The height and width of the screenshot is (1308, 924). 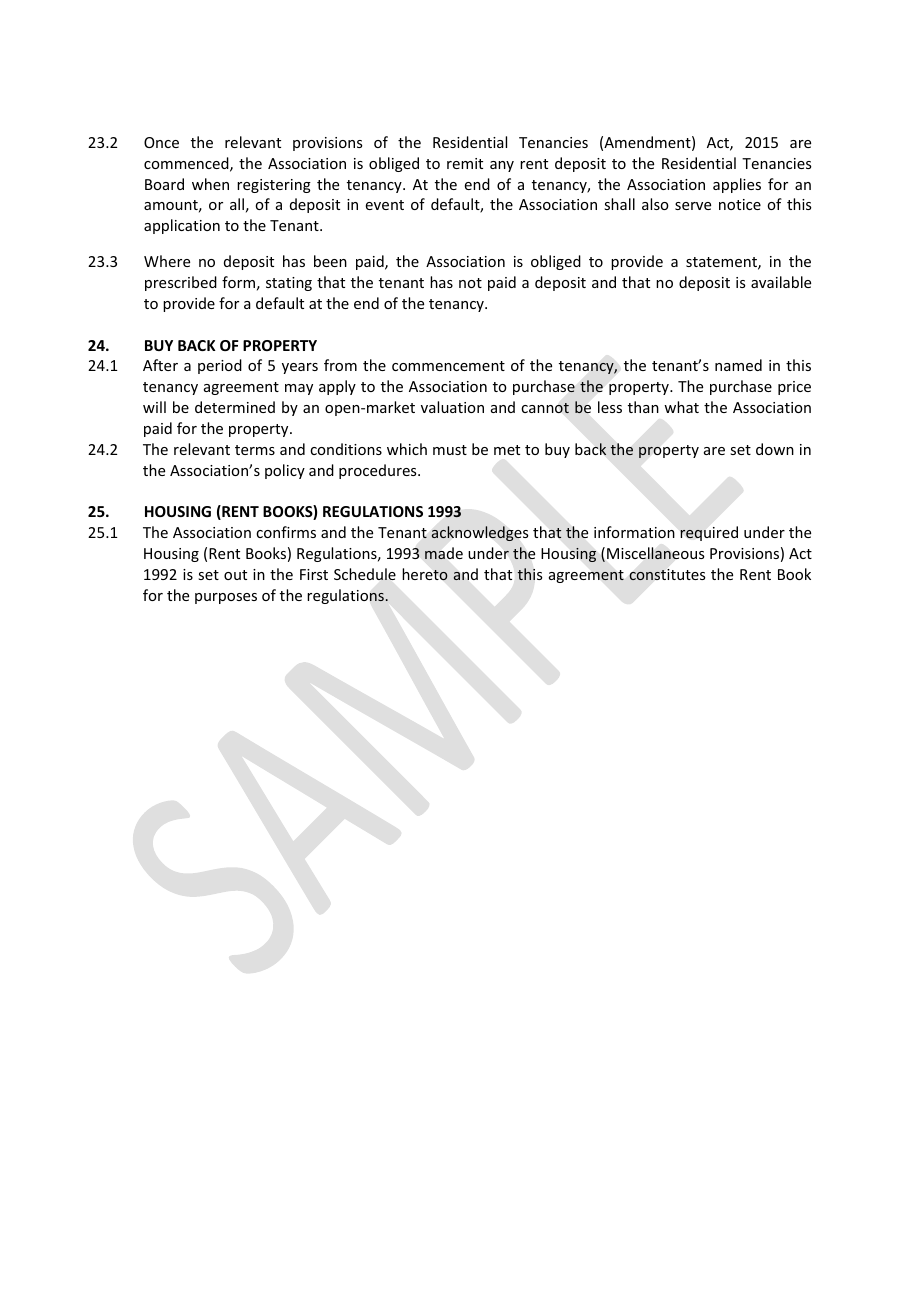 What do you see at coordinates (465, 163) in the screenshot?
I see `remit` at bounding box center [465, 163].
